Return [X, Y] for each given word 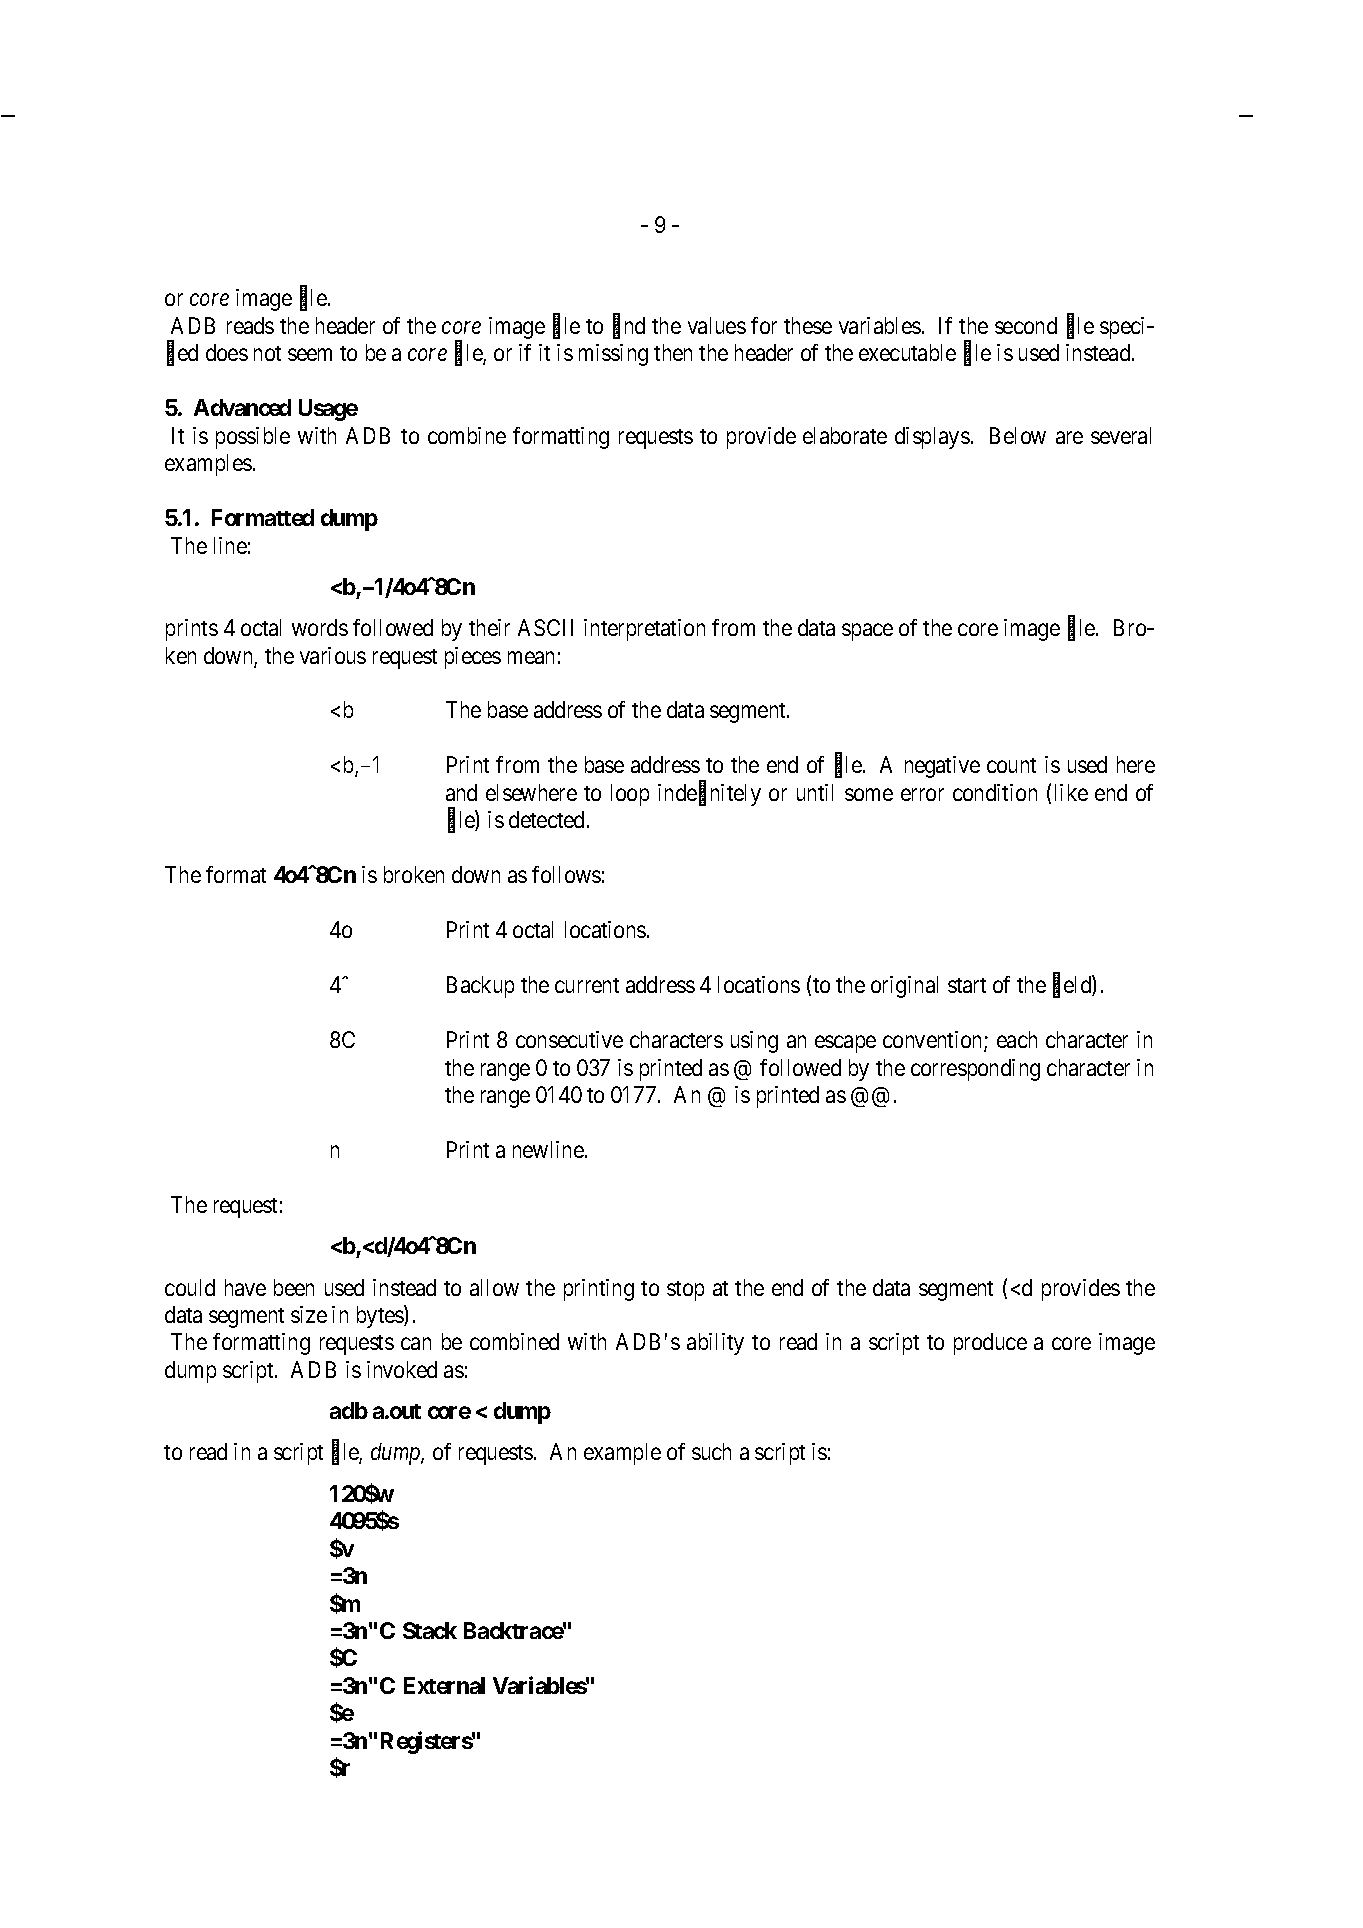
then [673, 352]
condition [995, 792]
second [1026, 325]
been [294, 1287]
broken [414, 874]
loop [630, 795]
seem [310, 355]
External [444, 1685]
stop [685, 1291]
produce [990, 1344]
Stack [430, 1630]
